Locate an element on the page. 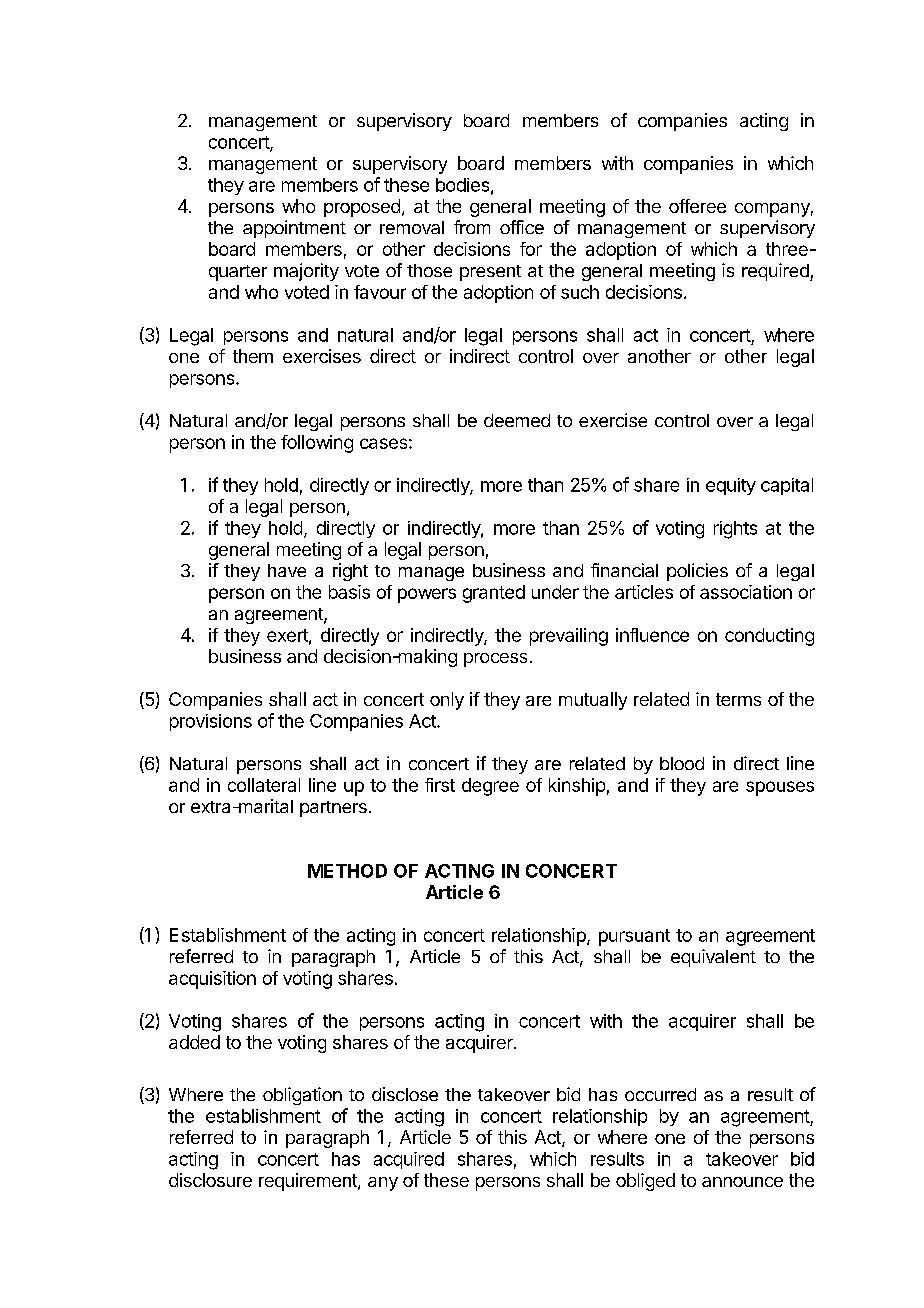 The height and width of the document is (1308, 924). appointment is located at coordinates (294, 229).
